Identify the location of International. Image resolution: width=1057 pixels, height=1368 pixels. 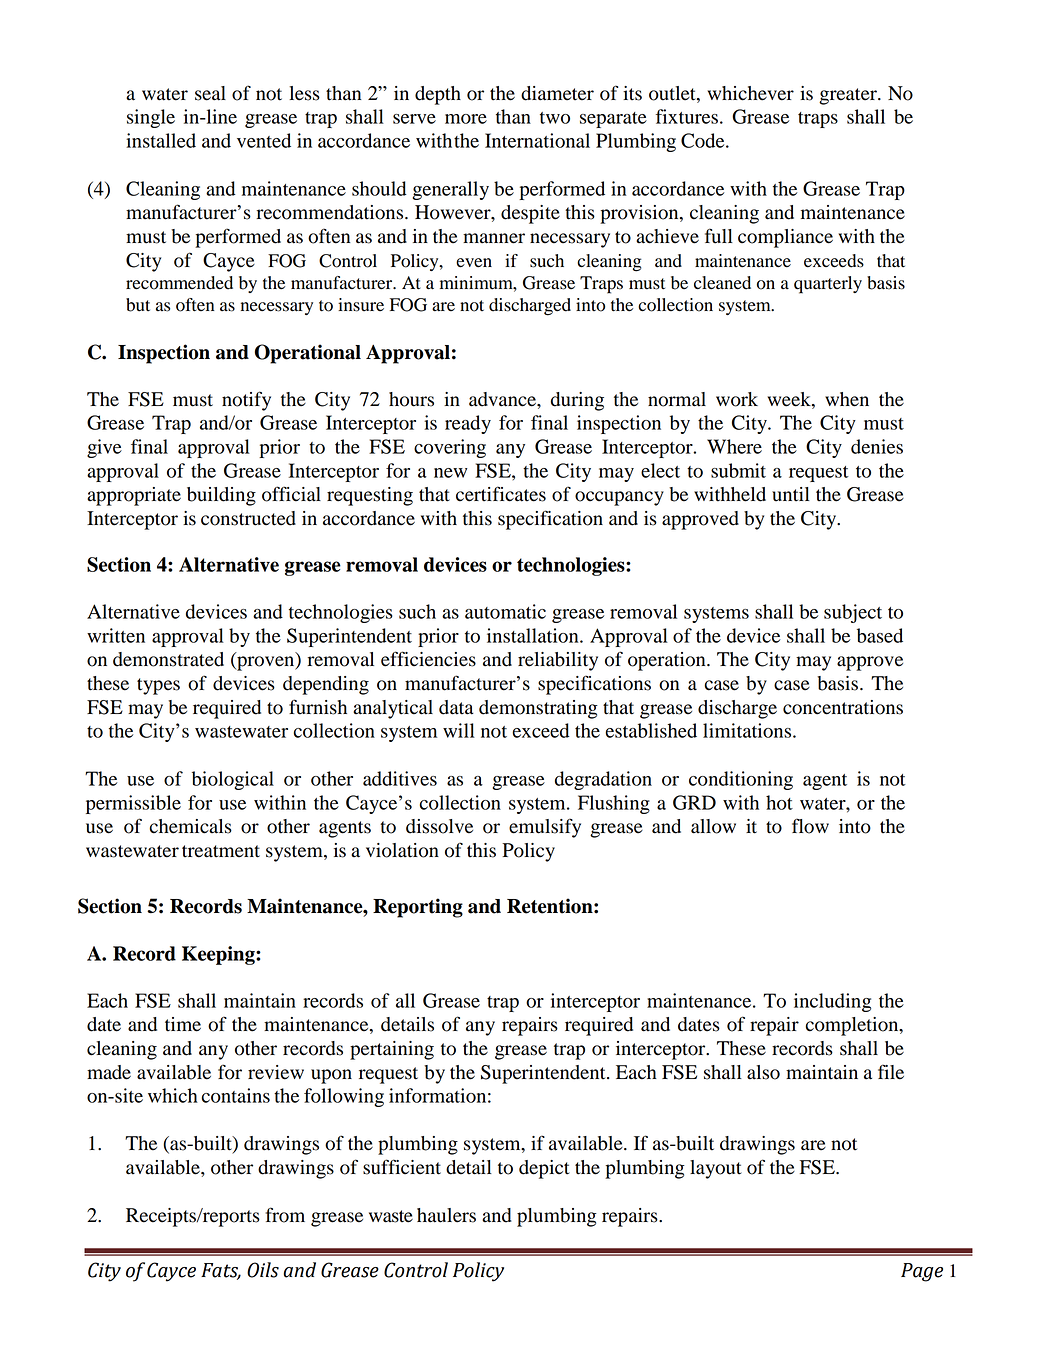
(537, 140).
